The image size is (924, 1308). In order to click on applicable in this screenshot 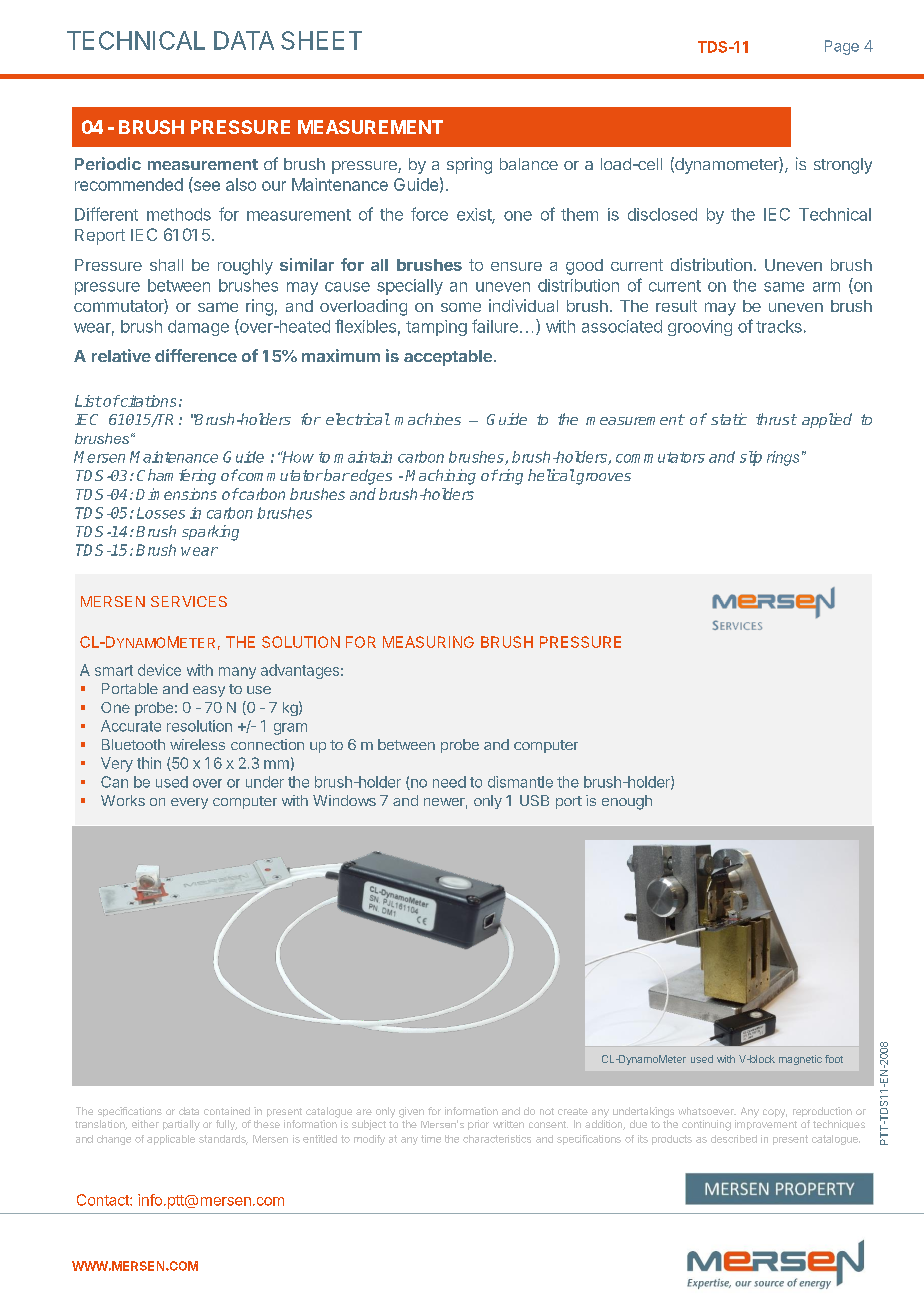, I will do `click(171, 1140)`.
